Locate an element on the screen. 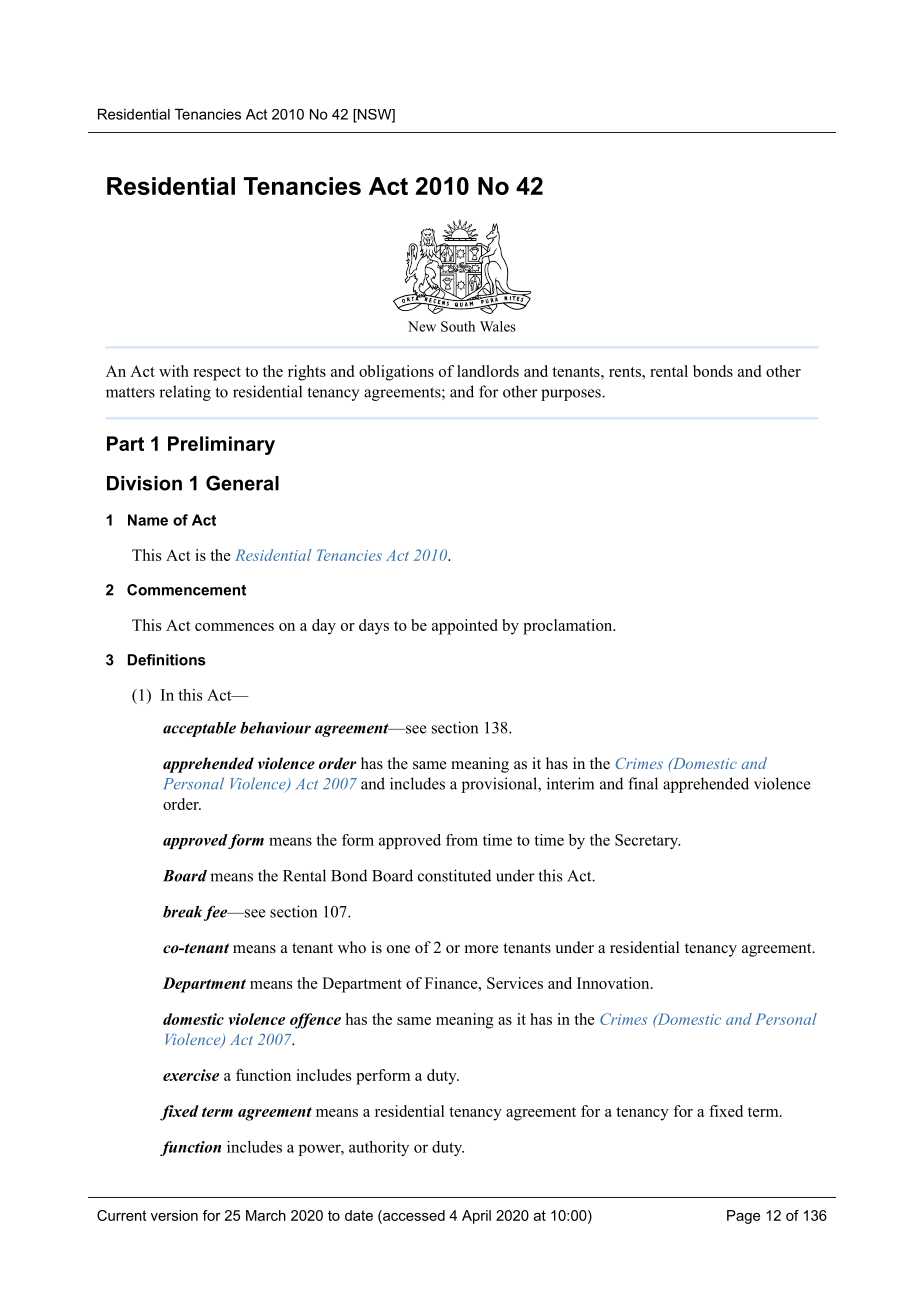 The image size is (924, 1308). with is located at coordinates (174, 371).
